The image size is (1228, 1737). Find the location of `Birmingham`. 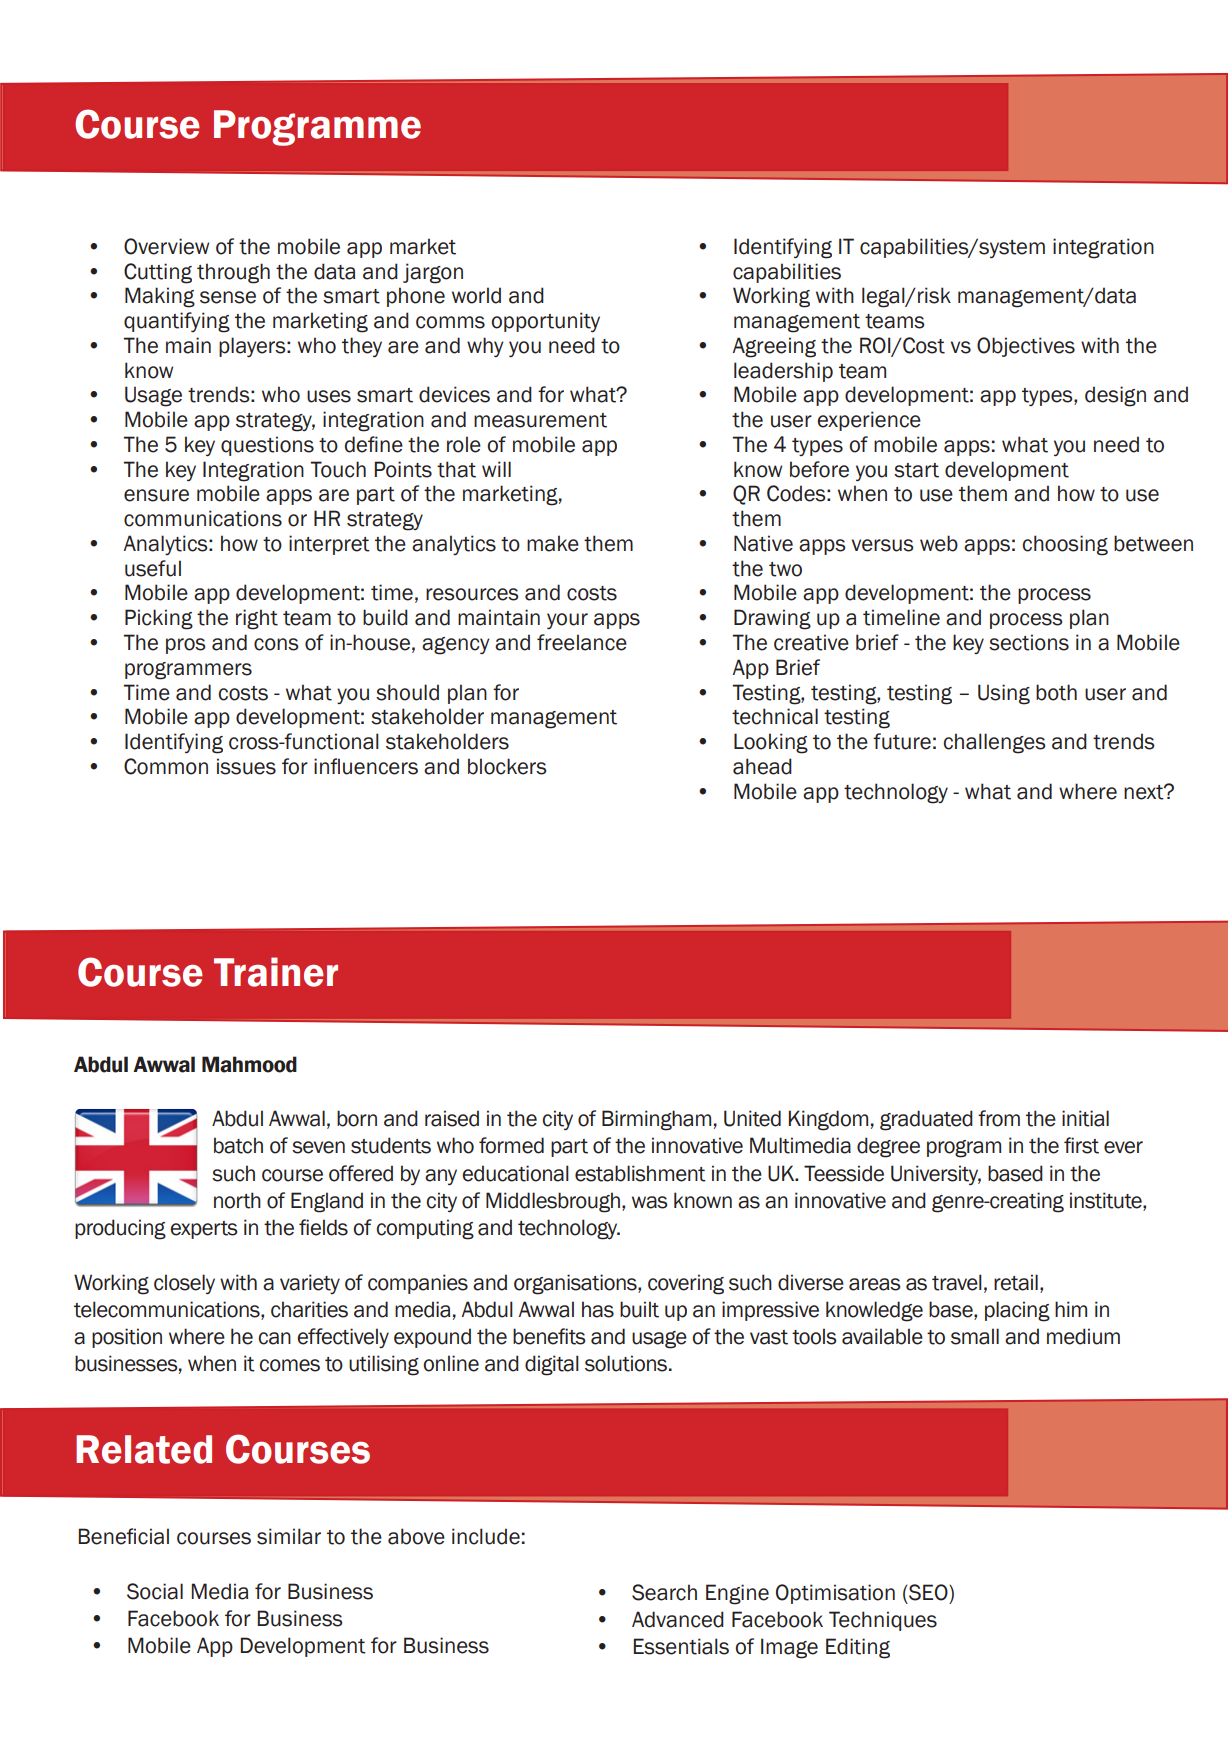

Birmingham is located at coordinates (656, 1120).
